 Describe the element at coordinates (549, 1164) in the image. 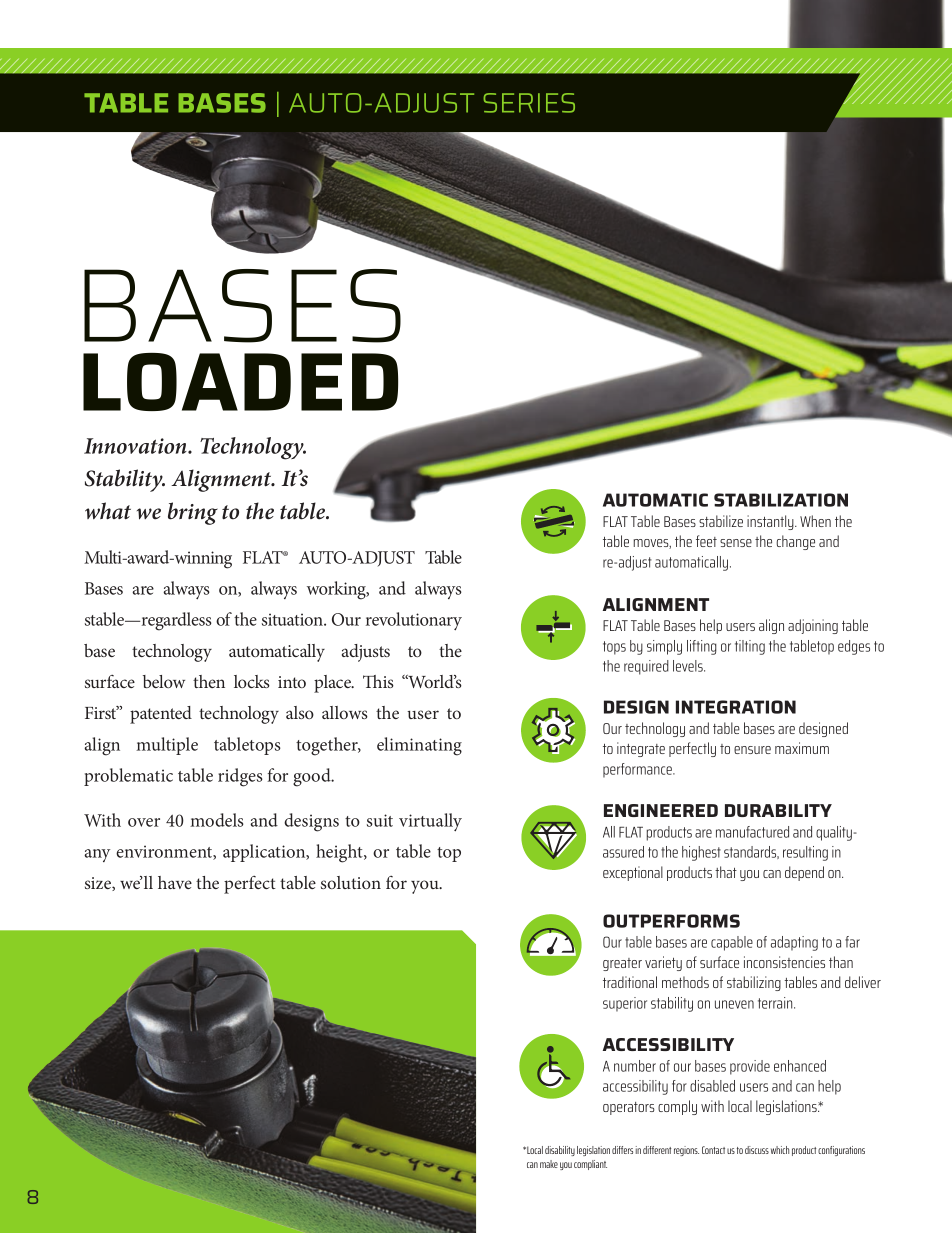

I see `make` at that location.
